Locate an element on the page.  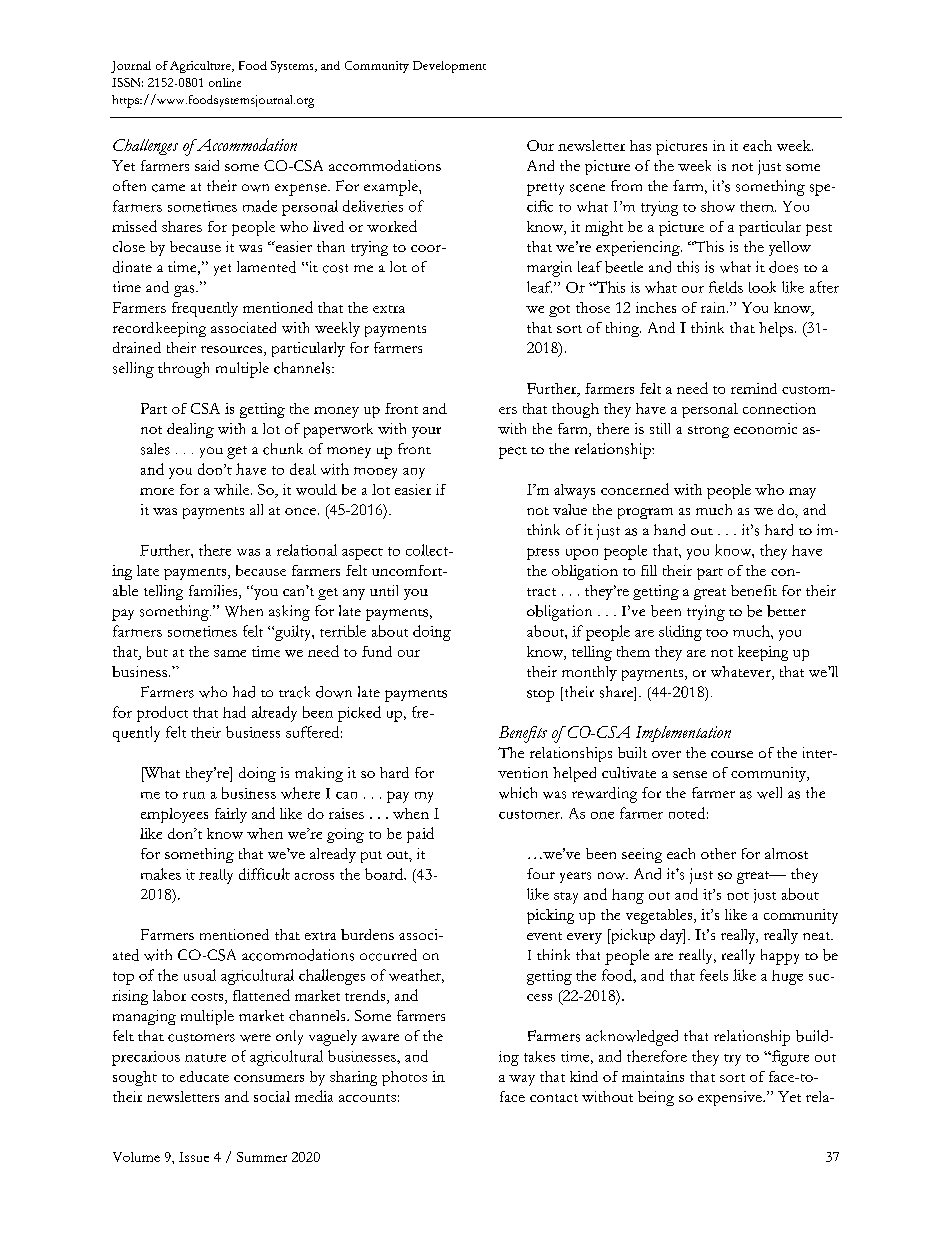
Development is located at coordinates (449, 67).
